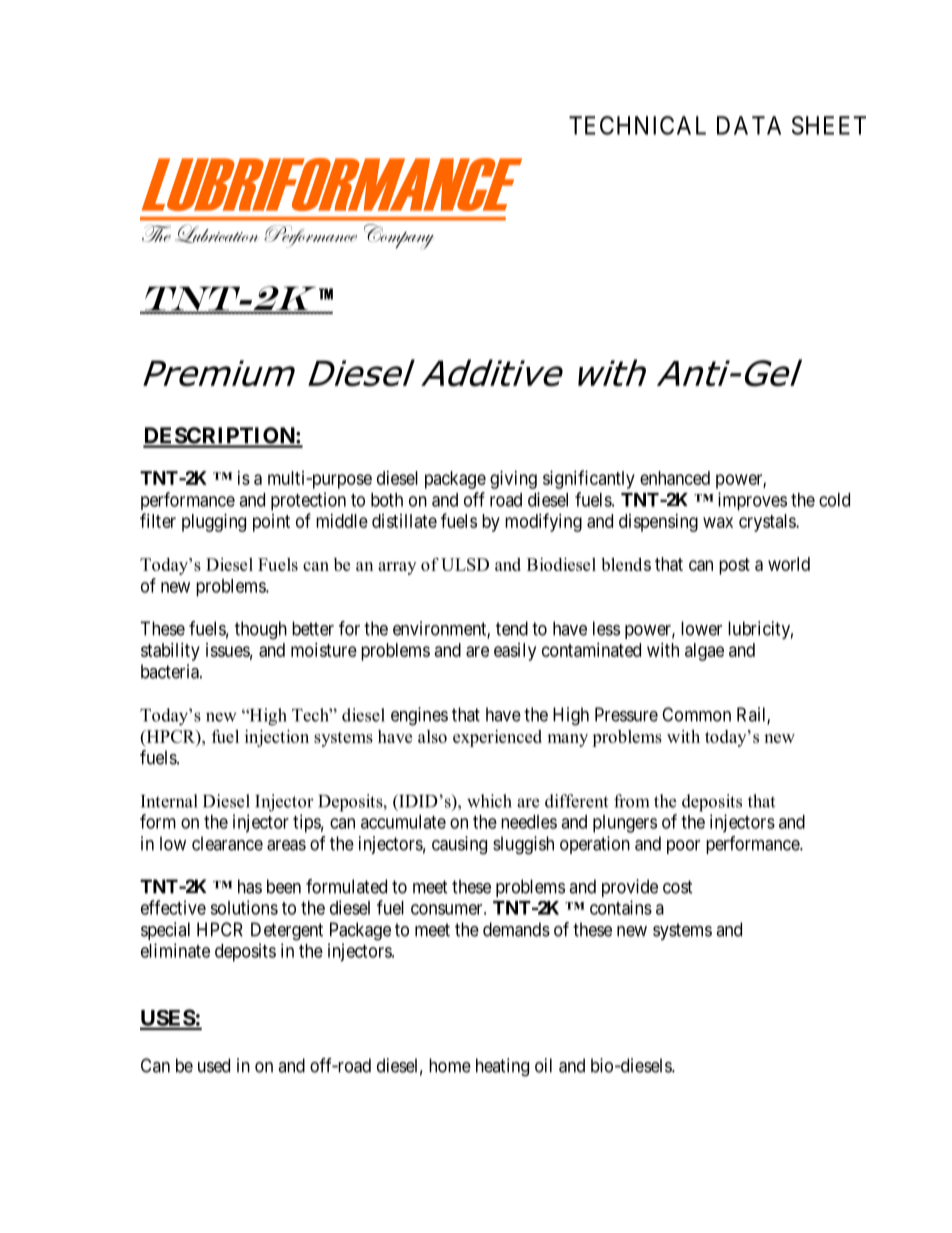 Image resolution: width=952 pixels, height=1233 pixels. I want to click on used, so click(214, 1065).
